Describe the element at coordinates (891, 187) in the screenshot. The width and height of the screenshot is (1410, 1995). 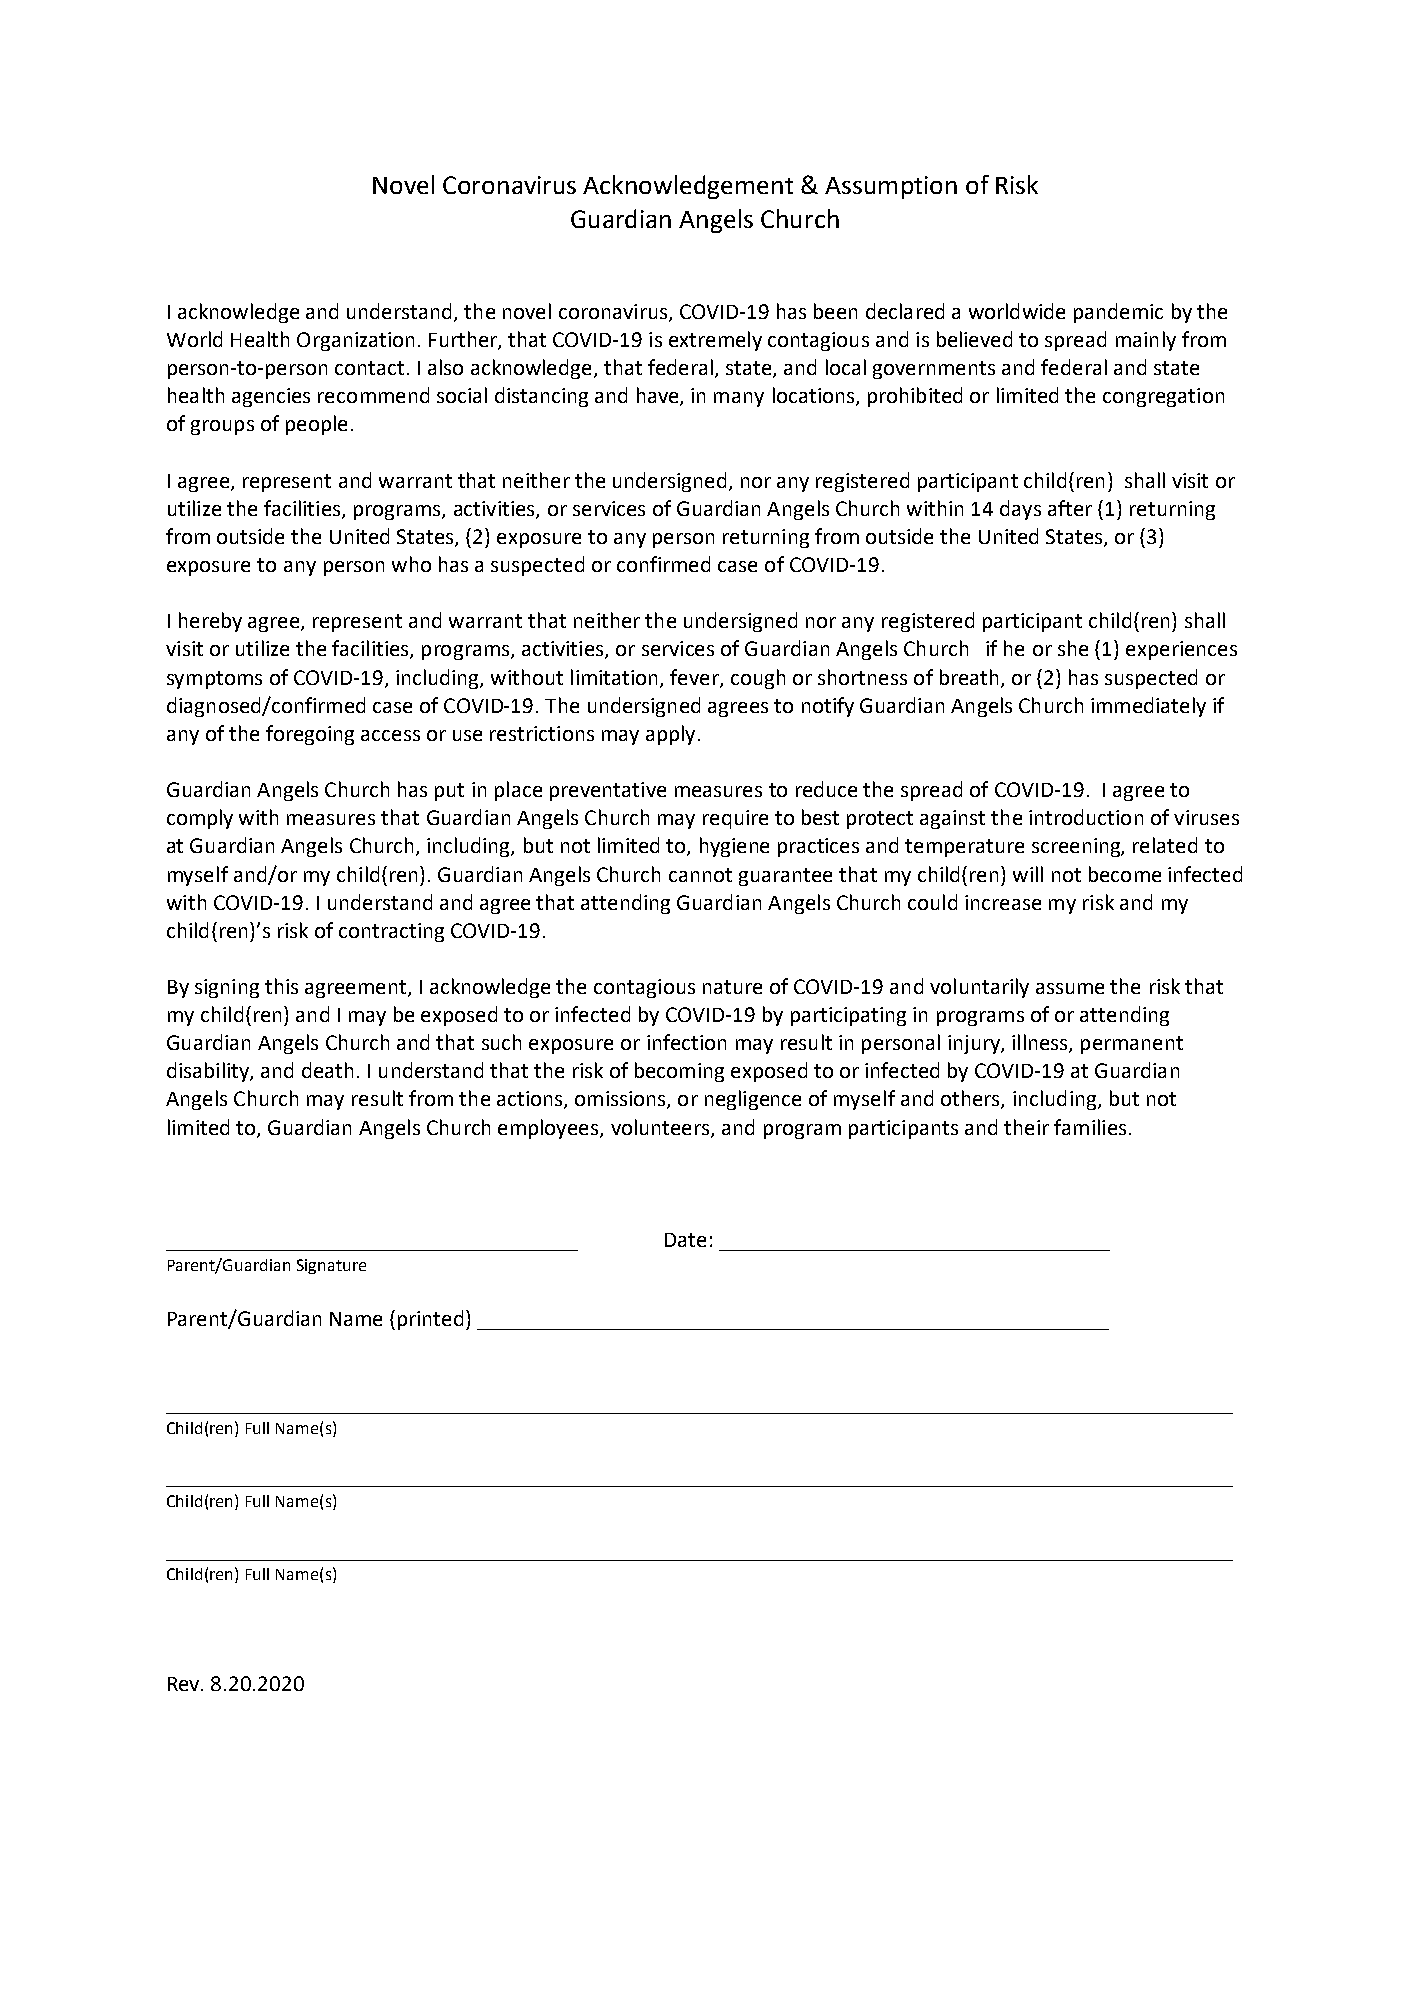
I see `Assumption` at that location.
